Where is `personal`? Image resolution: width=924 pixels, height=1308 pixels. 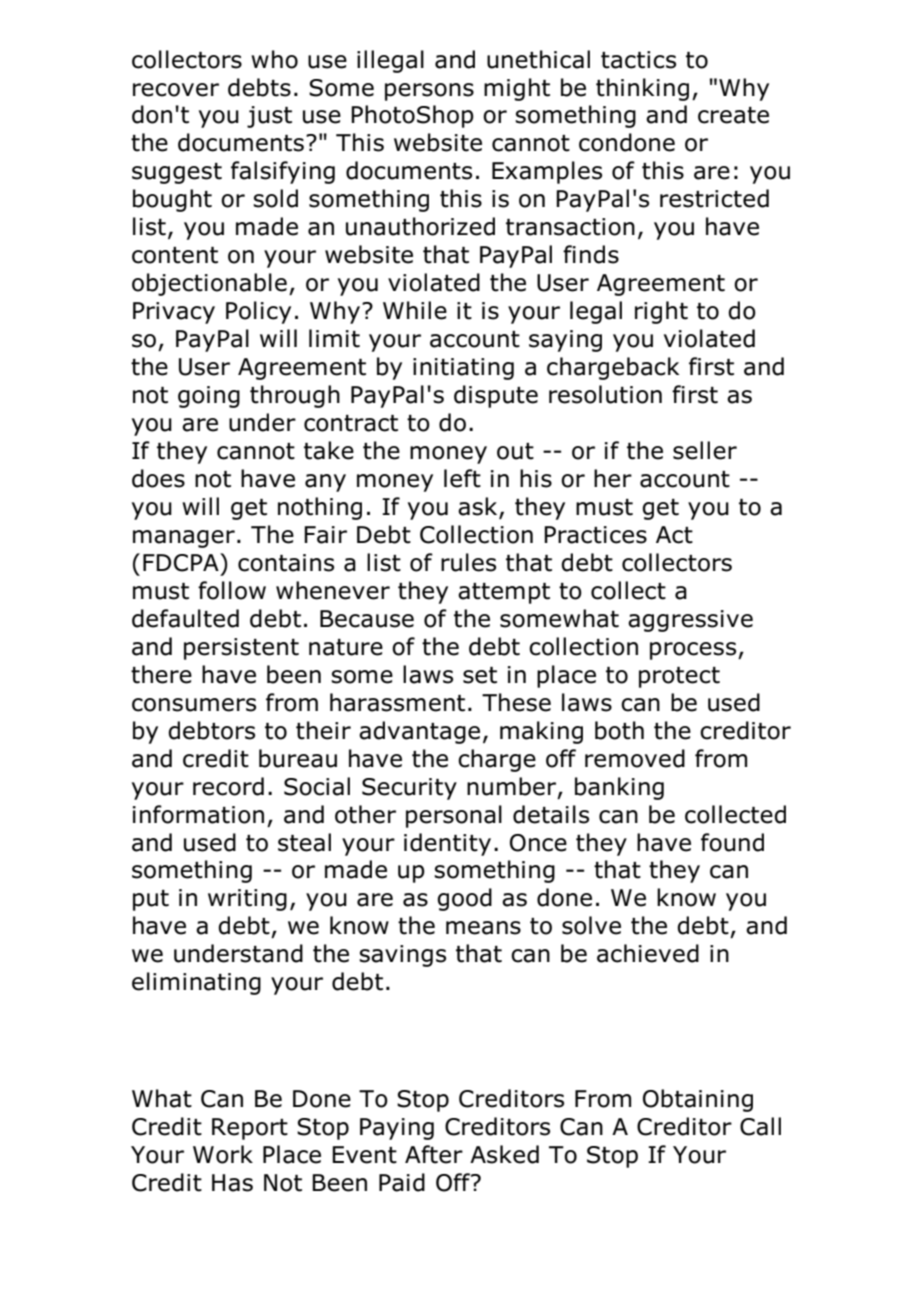 personal is located at coordinates (454, 816).
